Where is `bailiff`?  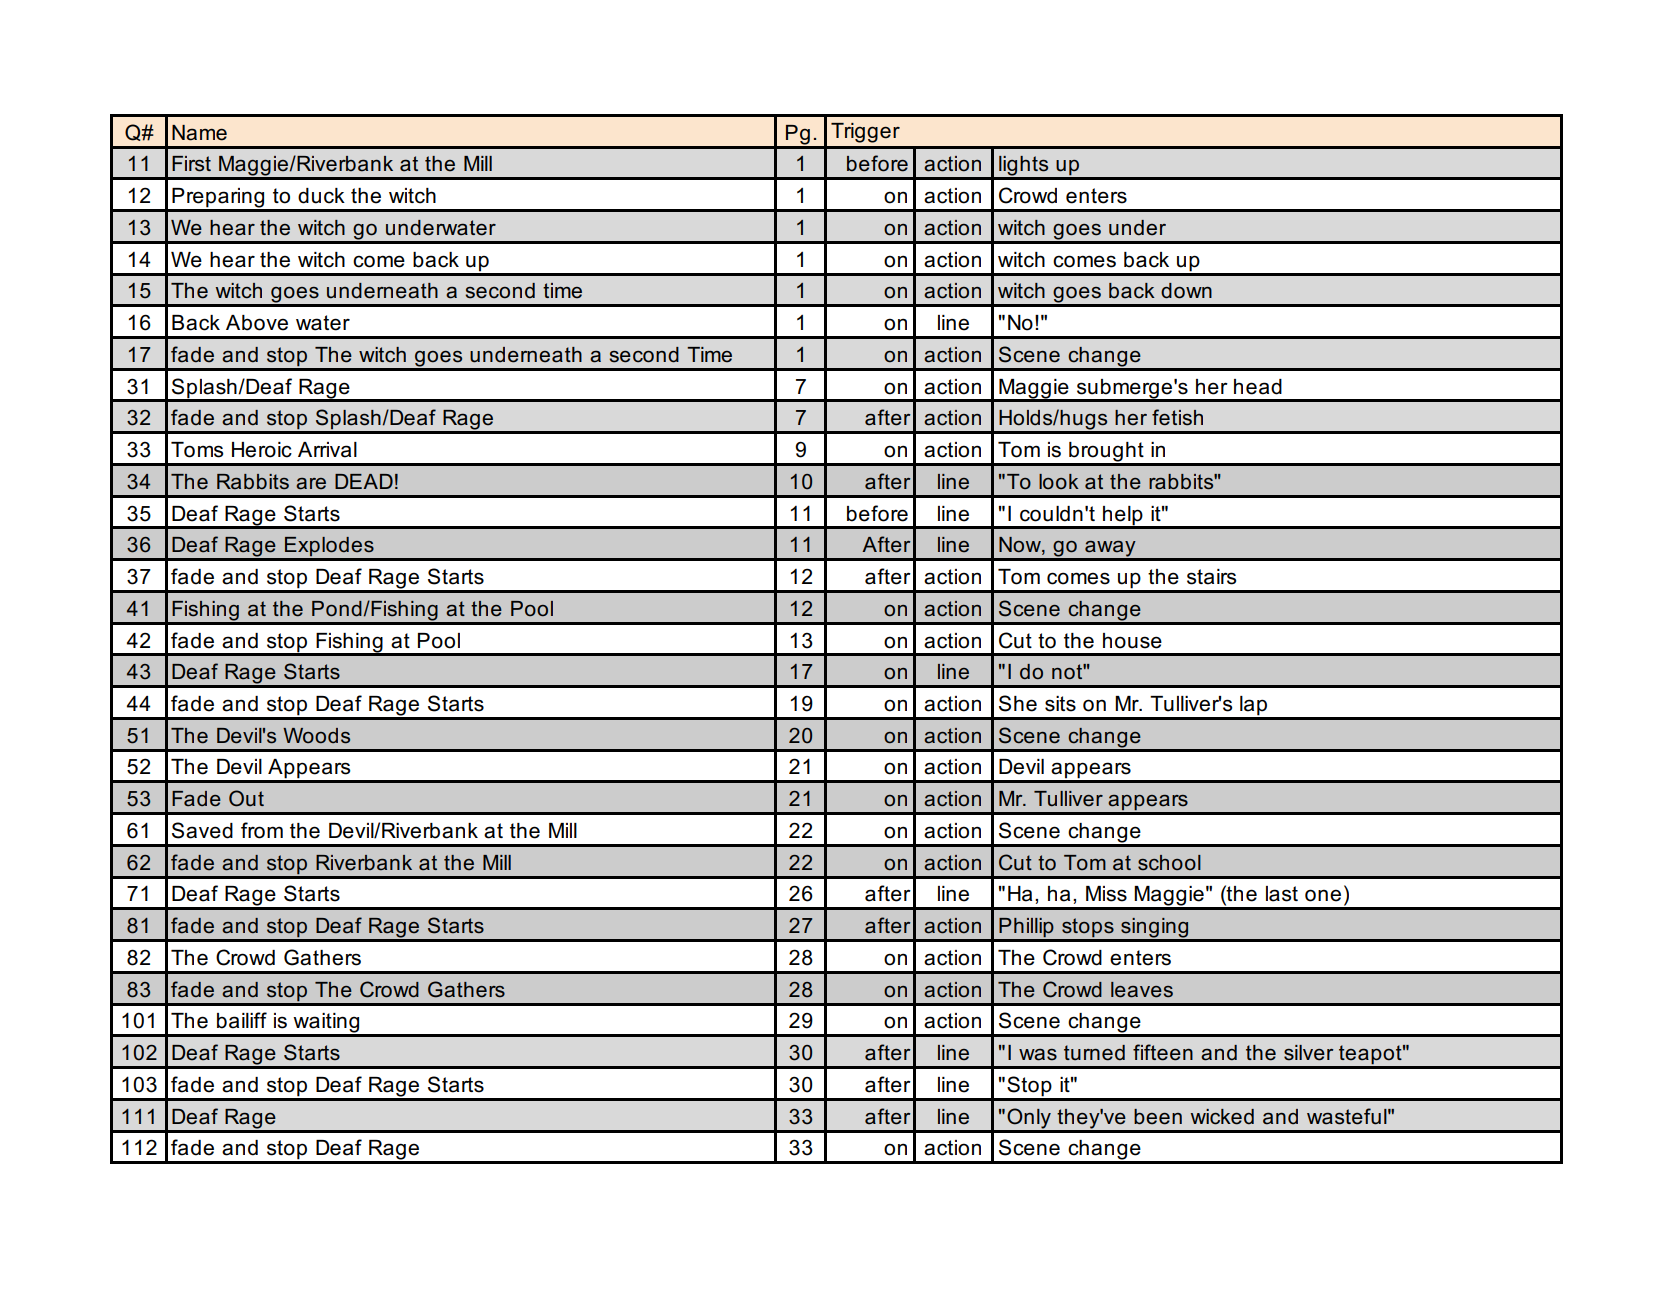 bailiff is located at coordinates (242, 1020).
